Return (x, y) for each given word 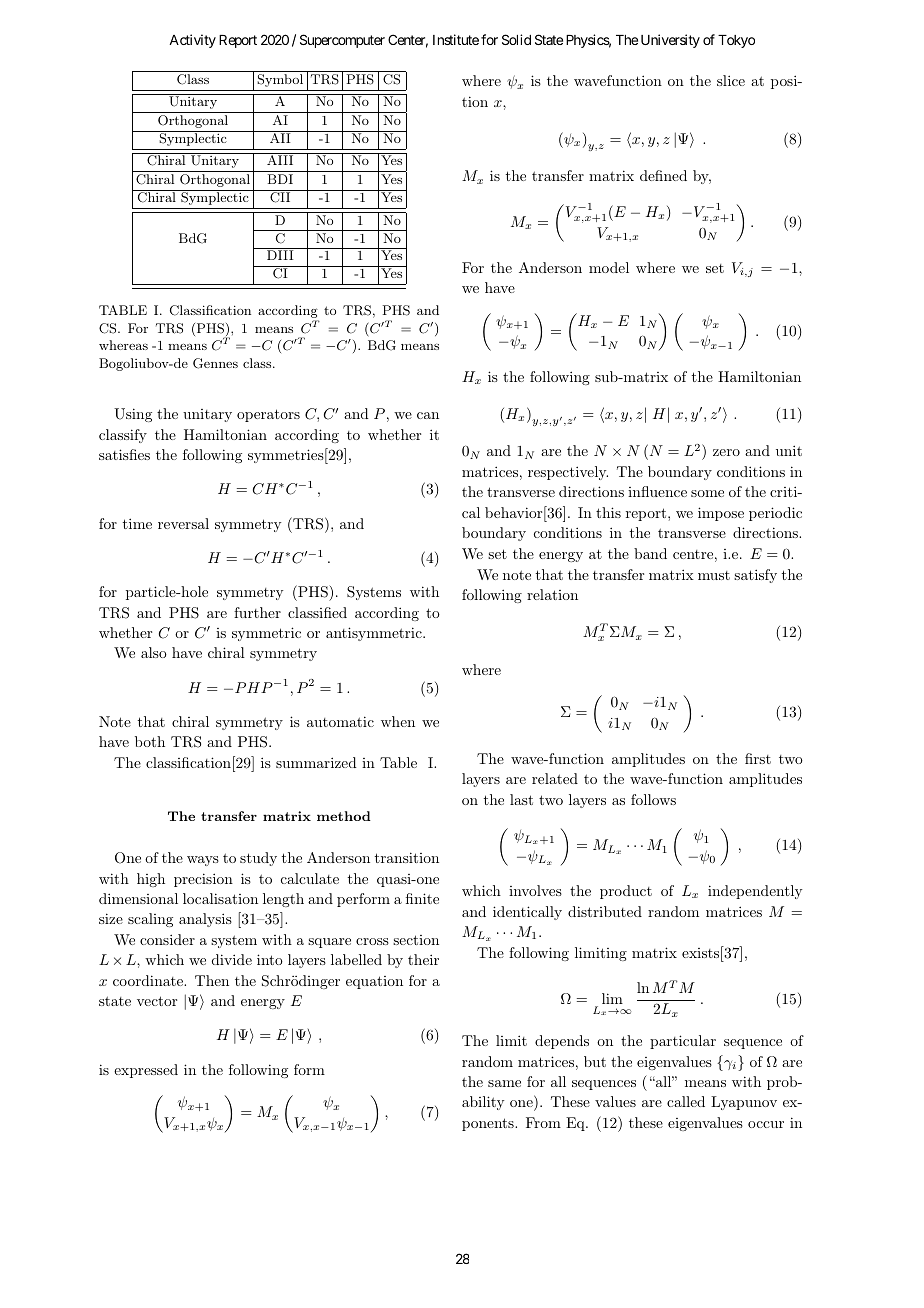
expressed (146, 1071)
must (714, 575)
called (686, 1101)
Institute (456, 39)
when (398, 721)
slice (731, 80)
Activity (192, 41)
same (504, 1083)
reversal (183, 523)
